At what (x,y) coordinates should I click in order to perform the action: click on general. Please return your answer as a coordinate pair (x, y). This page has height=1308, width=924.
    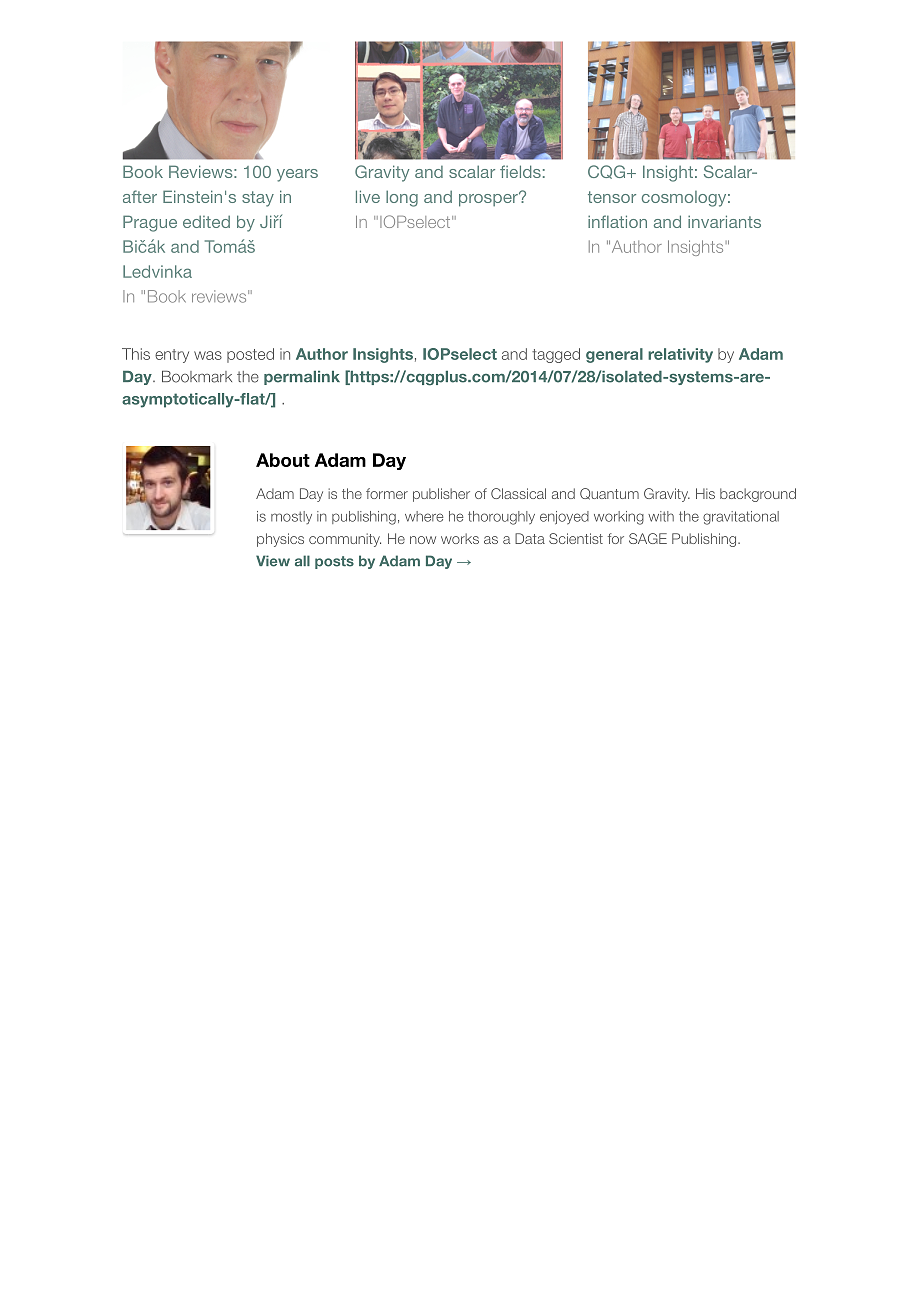
    Looking at the image, I should click on (614, 355).
